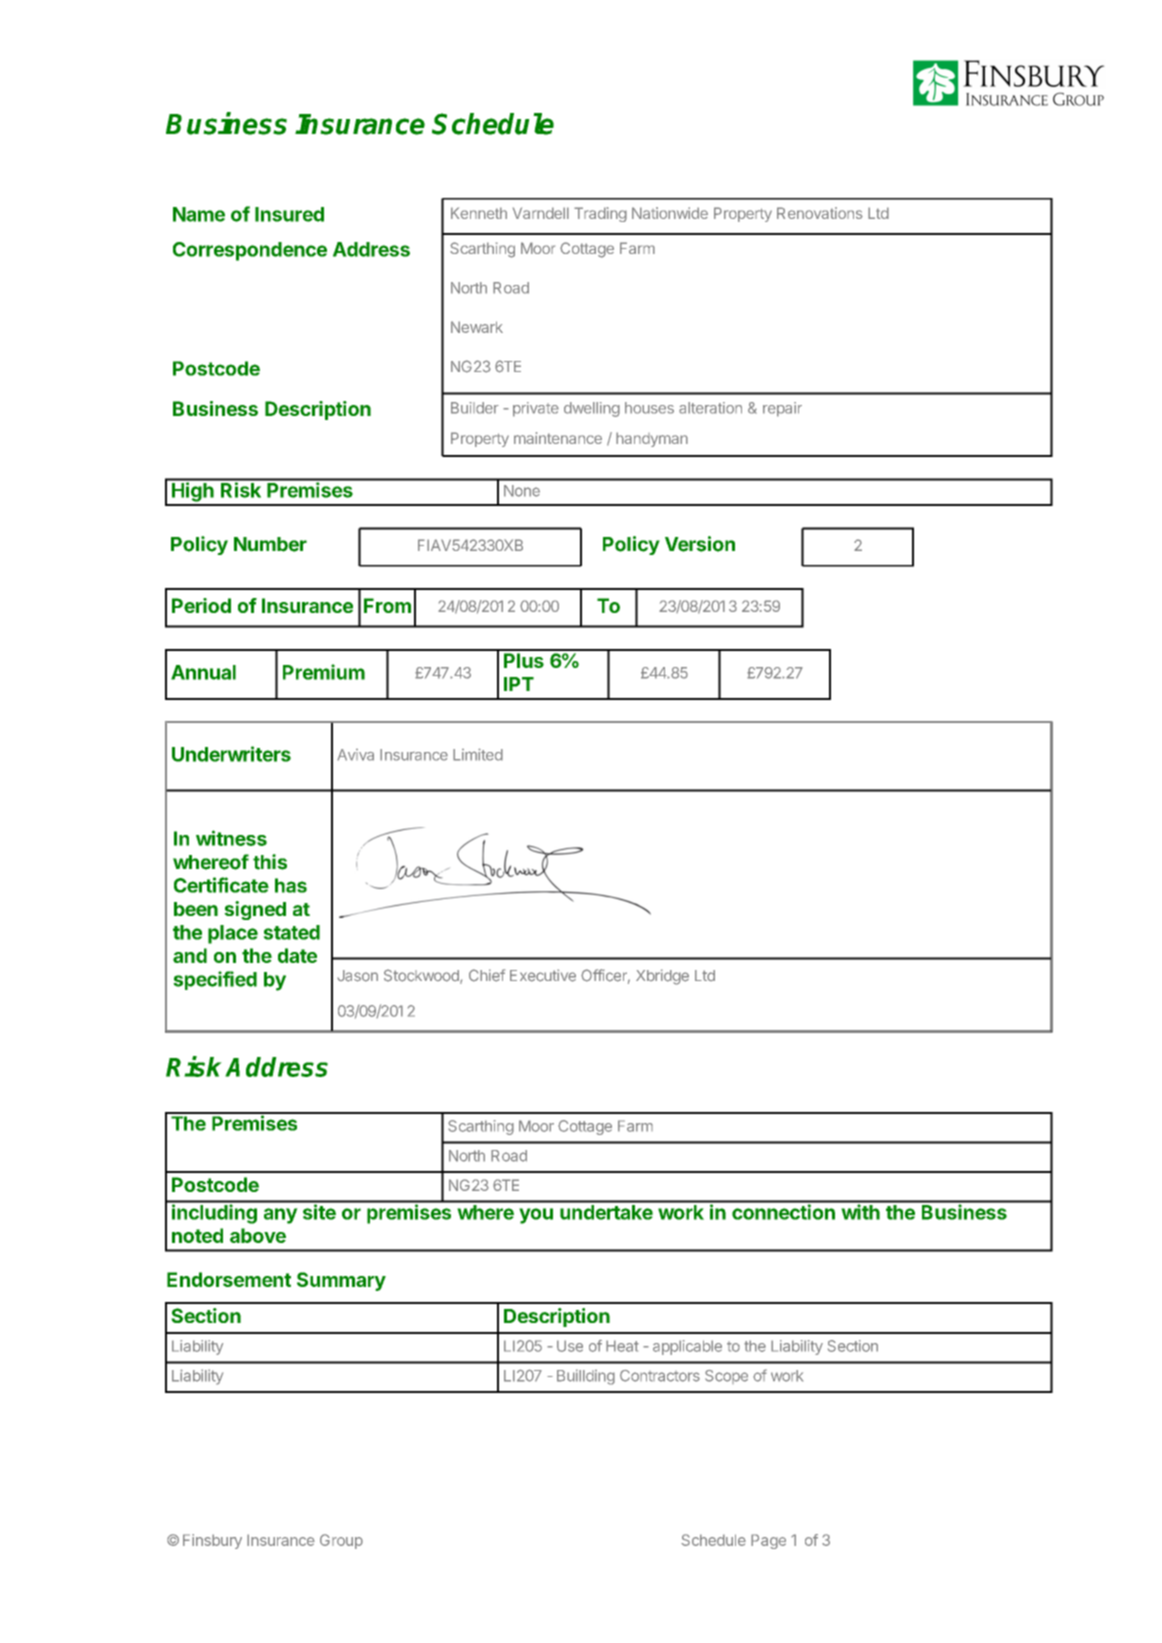  What do you see at coordinates (700, 544) in the screenshot?
I see `Version` at bounding box center [700, 544].
